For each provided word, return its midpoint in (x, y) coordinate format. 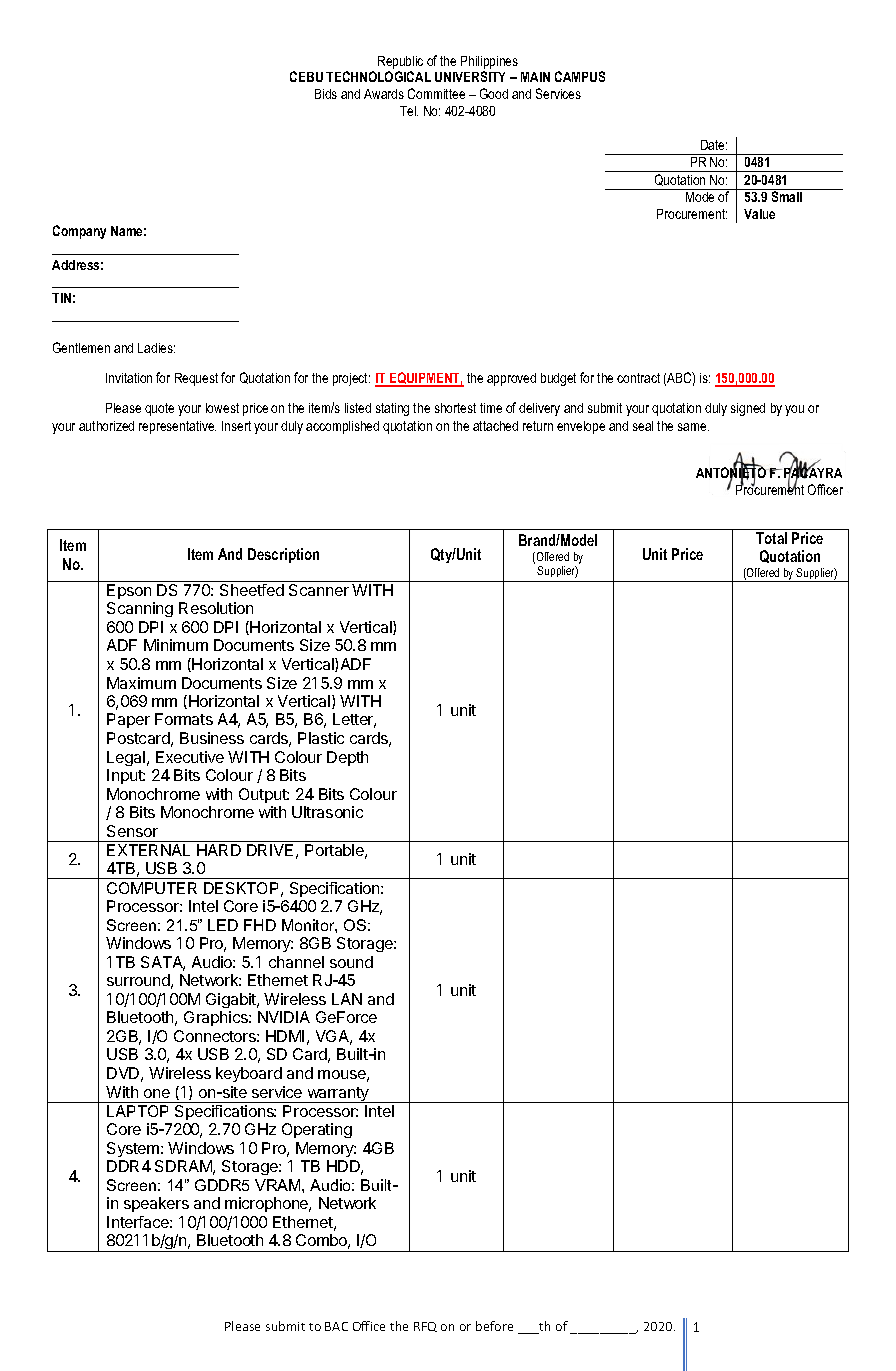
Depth (347, 758)
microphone (268, 1204)
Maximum (141, 683)
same (693, 427)
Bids (326, 94)
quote (159, 409)
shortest (455, 408)
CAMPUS (580, 76)
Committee (436, 93)
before (494, 1326)
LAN (347, 999)
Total (771, 538)
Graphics (217, 1018)
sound (351, 962)
